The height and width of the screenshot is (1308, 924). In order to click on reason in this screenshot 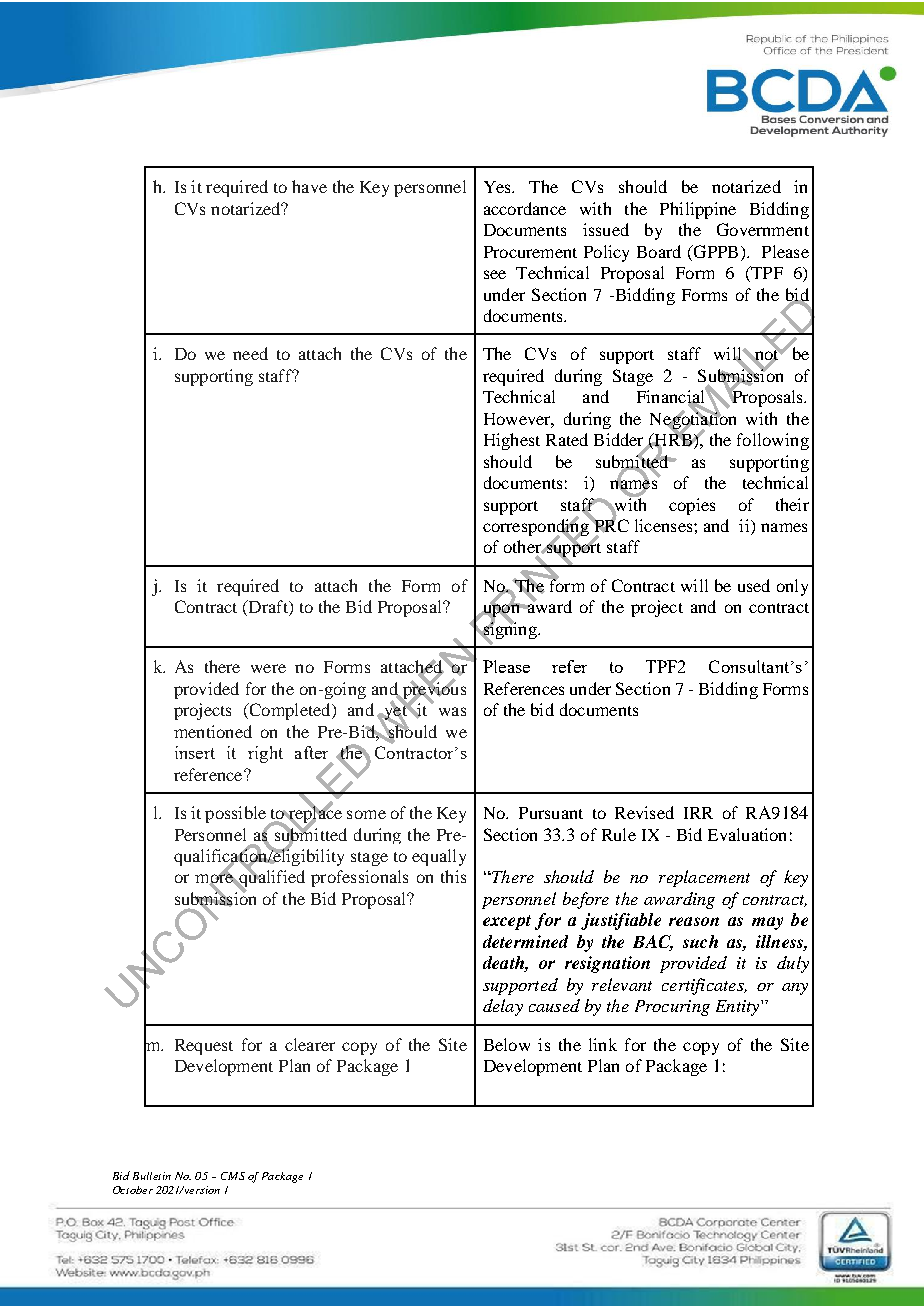, I will do `click(694, 921)`.
